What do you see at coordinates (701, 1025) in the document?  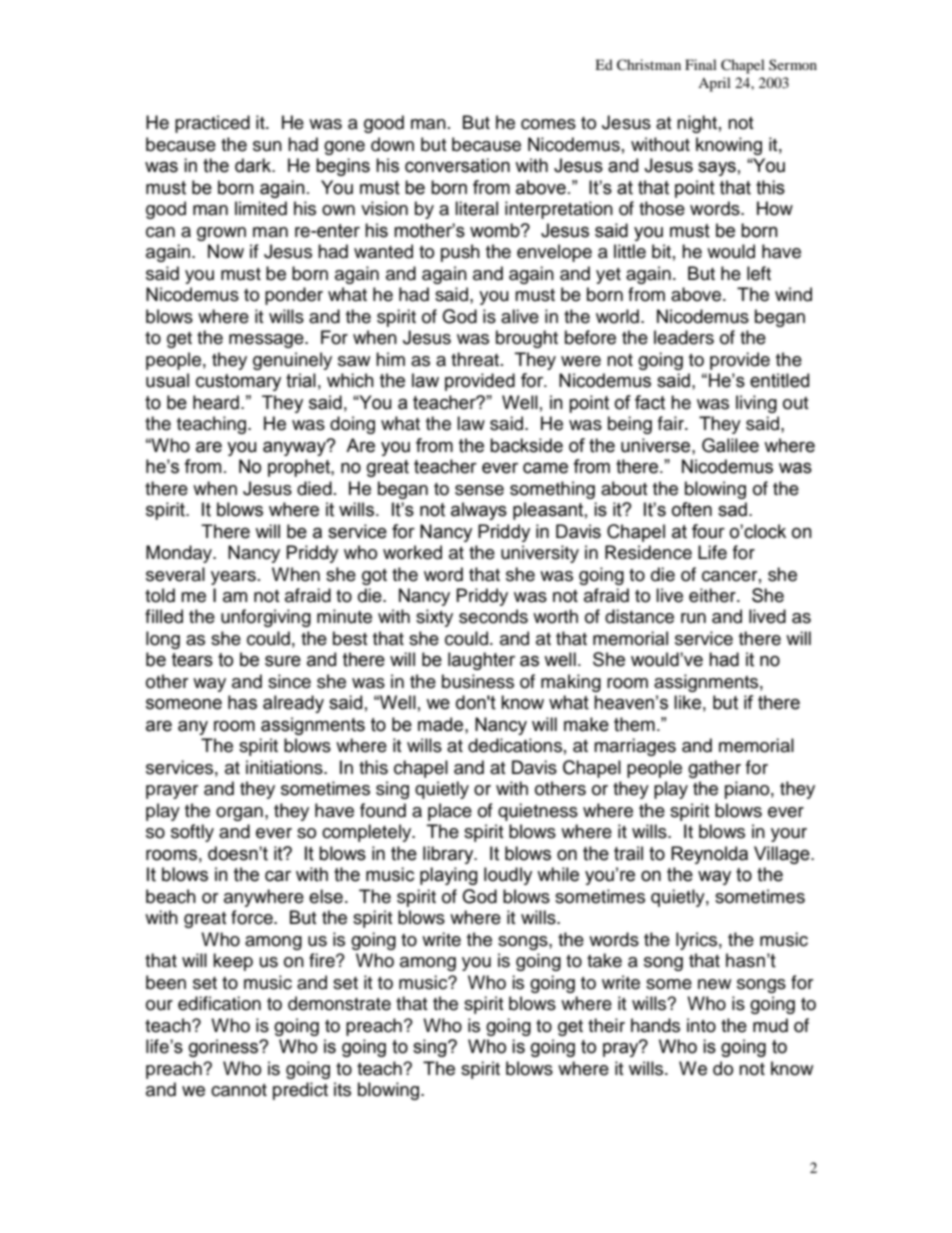 I see `into` at bounding box center [701, 1025].
